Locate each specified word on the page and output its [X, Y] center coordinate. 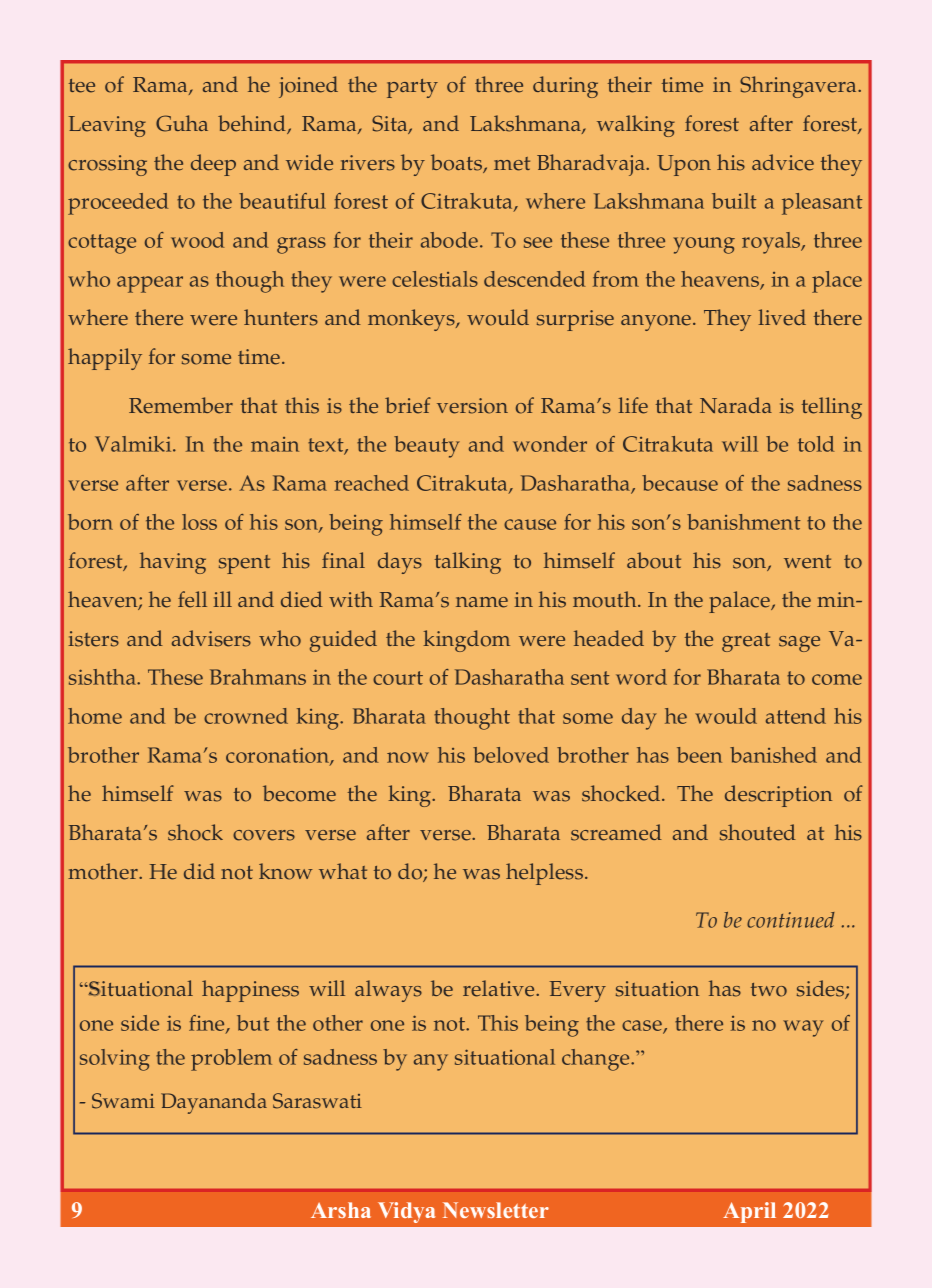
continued [791, 920]
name [482, 602]
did [199, 871]
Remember [181, 405]
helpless [546, 874]
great [746, 642]
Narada [736, 405]
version [472, 406]
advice [783, 162]
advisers [211, 638]
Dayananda [214, 1103]
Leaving [107, 126]
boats [457, 163]
